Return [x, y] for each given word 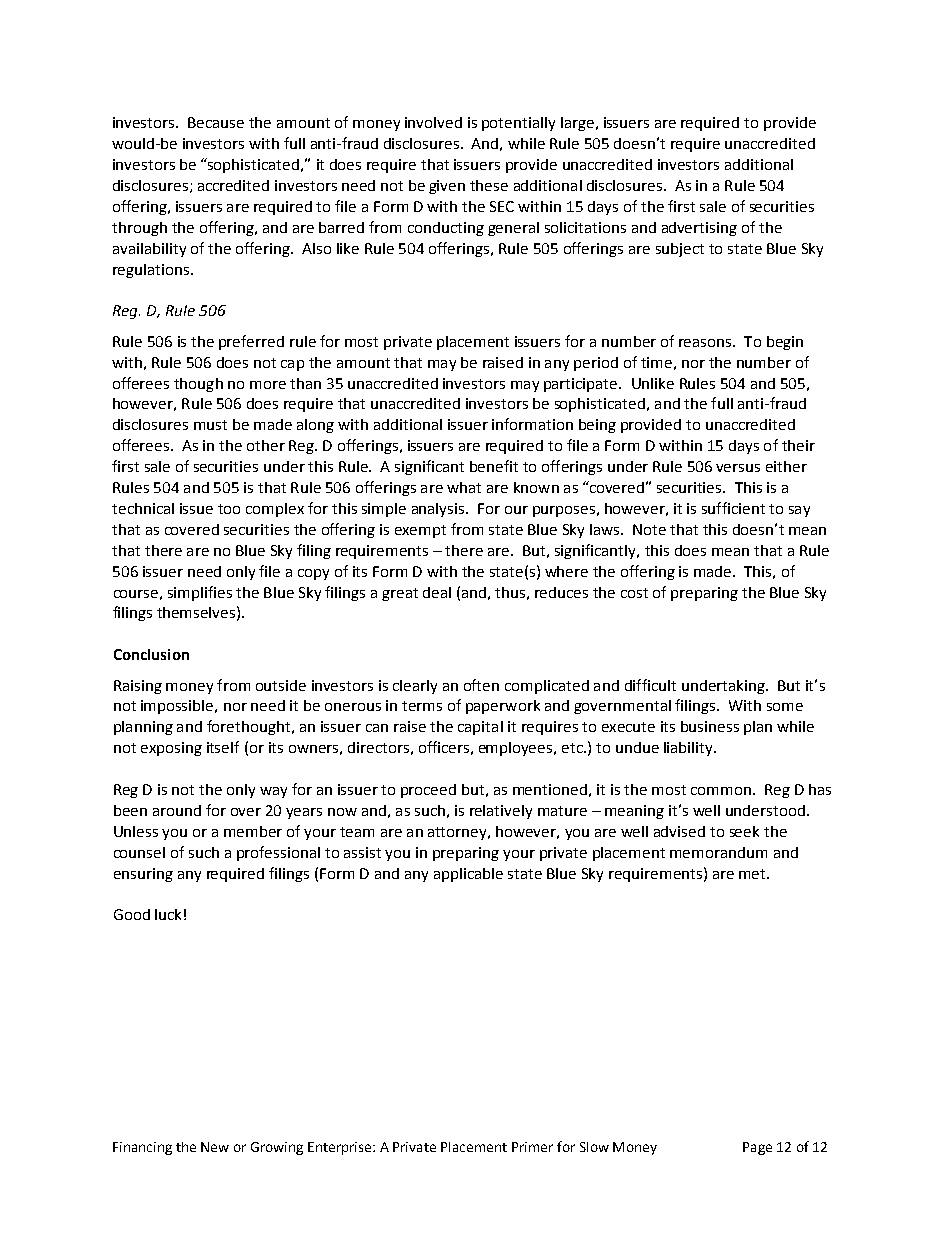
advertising [699, 229]
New [215, 1147]
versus [738, 468]
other [266, 445]
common [721, 791]
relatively [501, 812]
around [177, 810]
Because [216, 122]
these [489, 185]
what [464, 487]
